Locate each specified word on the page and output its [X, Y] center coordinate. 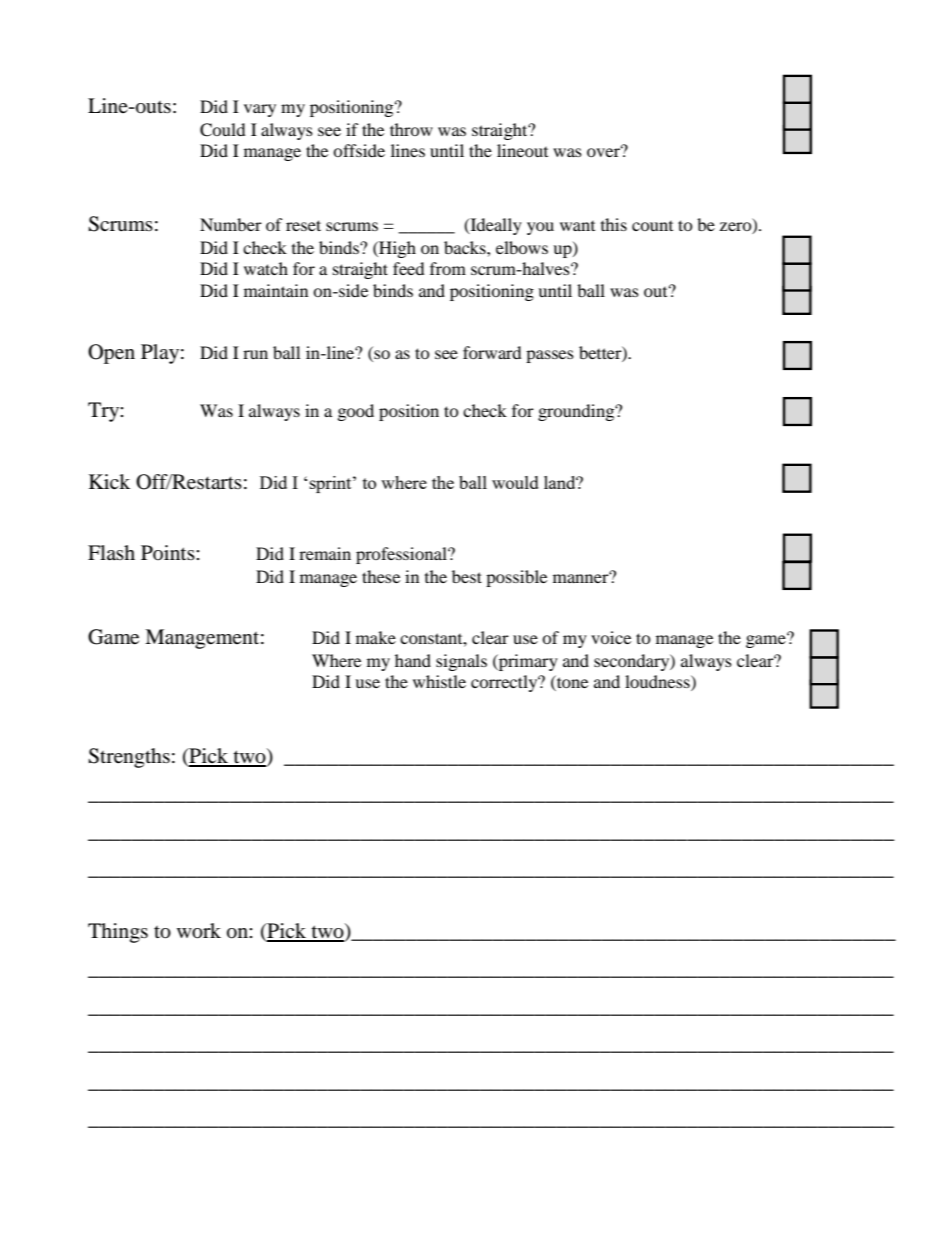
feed [409, 268]
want [577, 226]
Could [223, 130]
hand [413, 660]
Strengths [129, 758]
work [199, 931]
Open [111, 354]
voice [611, 637]
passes [550, 356]
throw [411, 129]
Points [169, 552]
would [515, 482]
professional [402, 555]
